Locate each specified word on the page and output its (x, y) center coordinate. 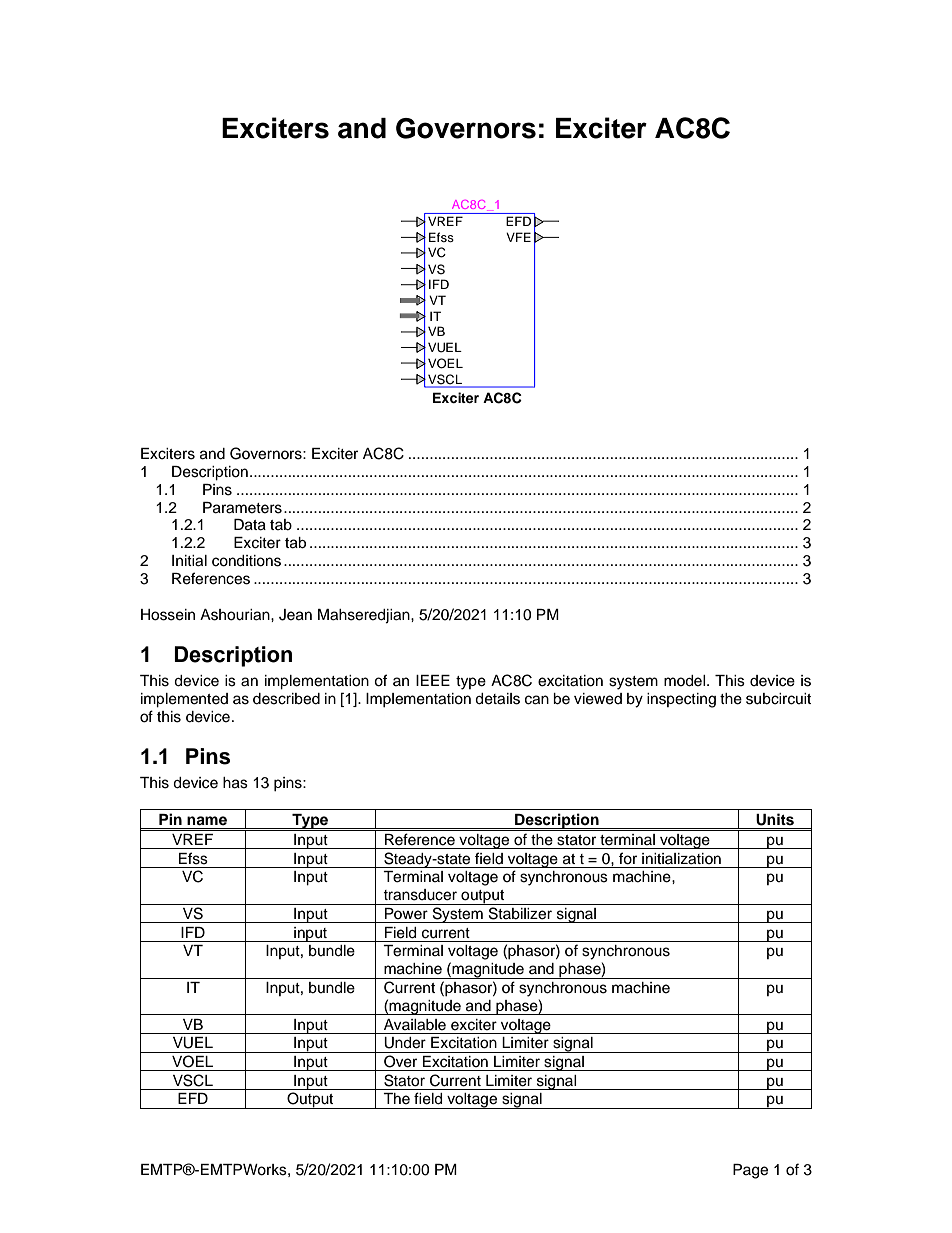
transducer (420, 895)
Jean (295, 615)
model (686, 681)
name (207, 821)
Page (750, 1171)
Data (250, 525)
